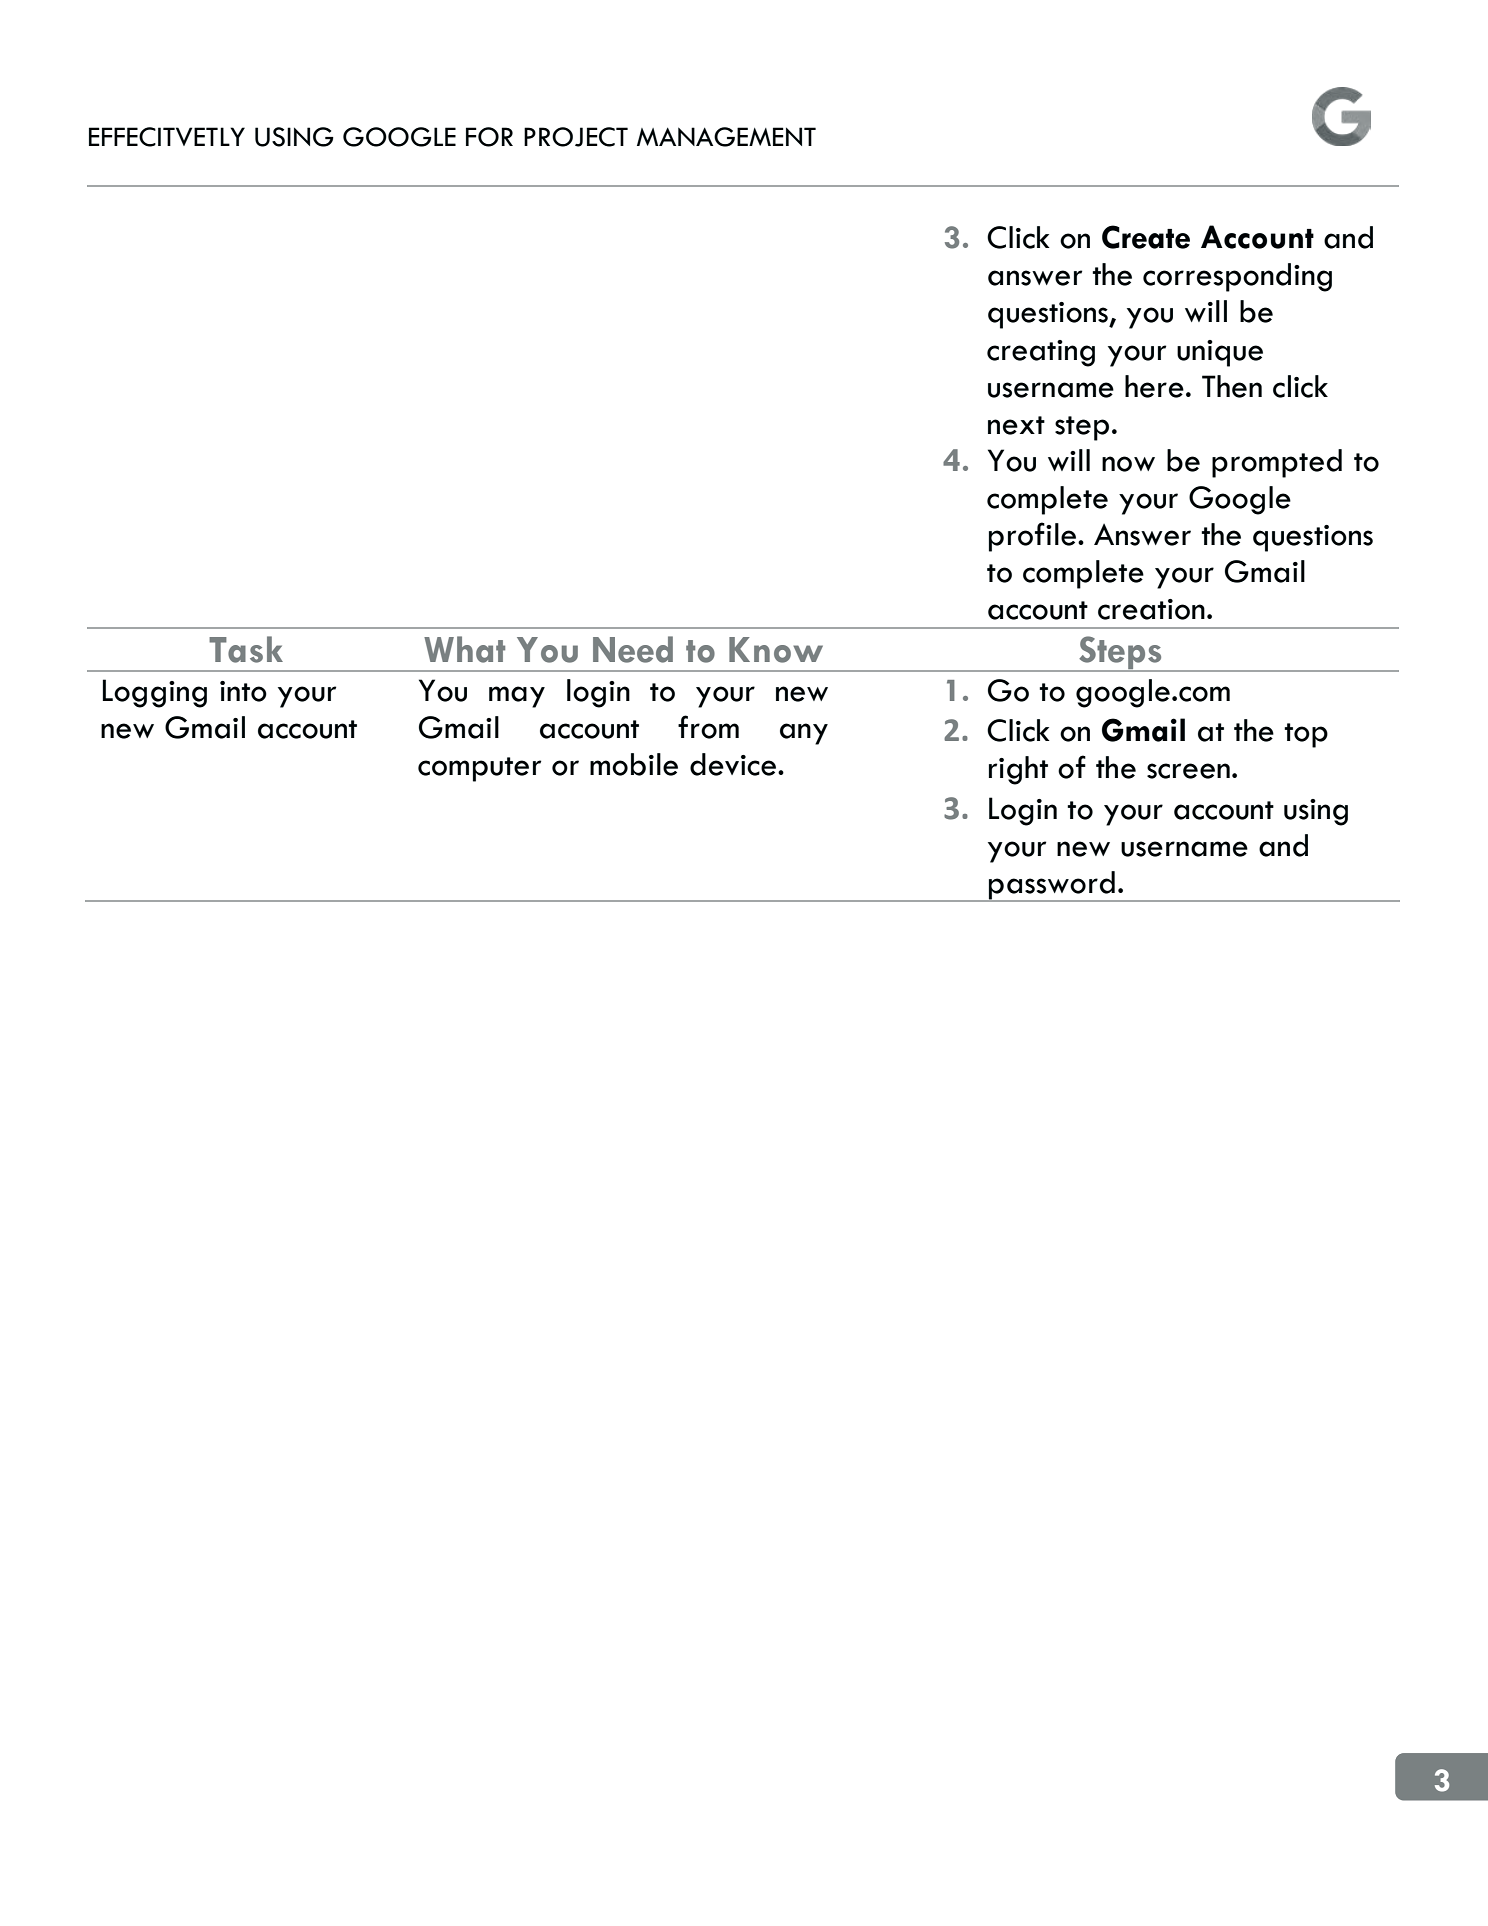  What do you see at coordinates (489, 137) in the page?
I see `FOR` at bounding box center [489, 137].
